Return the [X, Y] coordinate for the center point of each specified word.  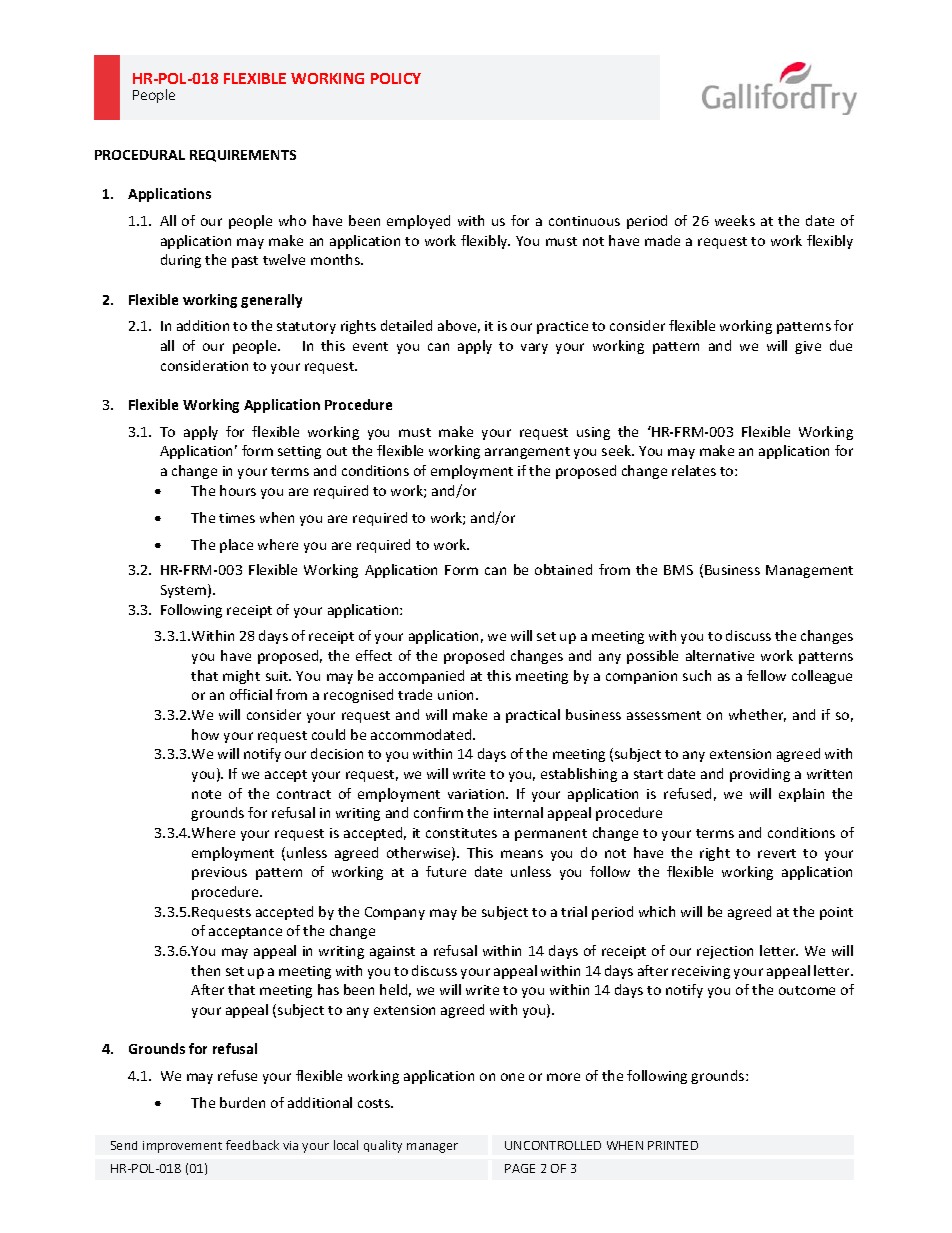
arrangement [527, 453]
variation [477, 794]
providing [760, 775]
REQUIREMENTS [243, 156]
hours [238, 490]
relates [694, 470]
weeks [735, 220]
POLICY [396, 78]
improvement [182, 1147]
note [206, 794]
